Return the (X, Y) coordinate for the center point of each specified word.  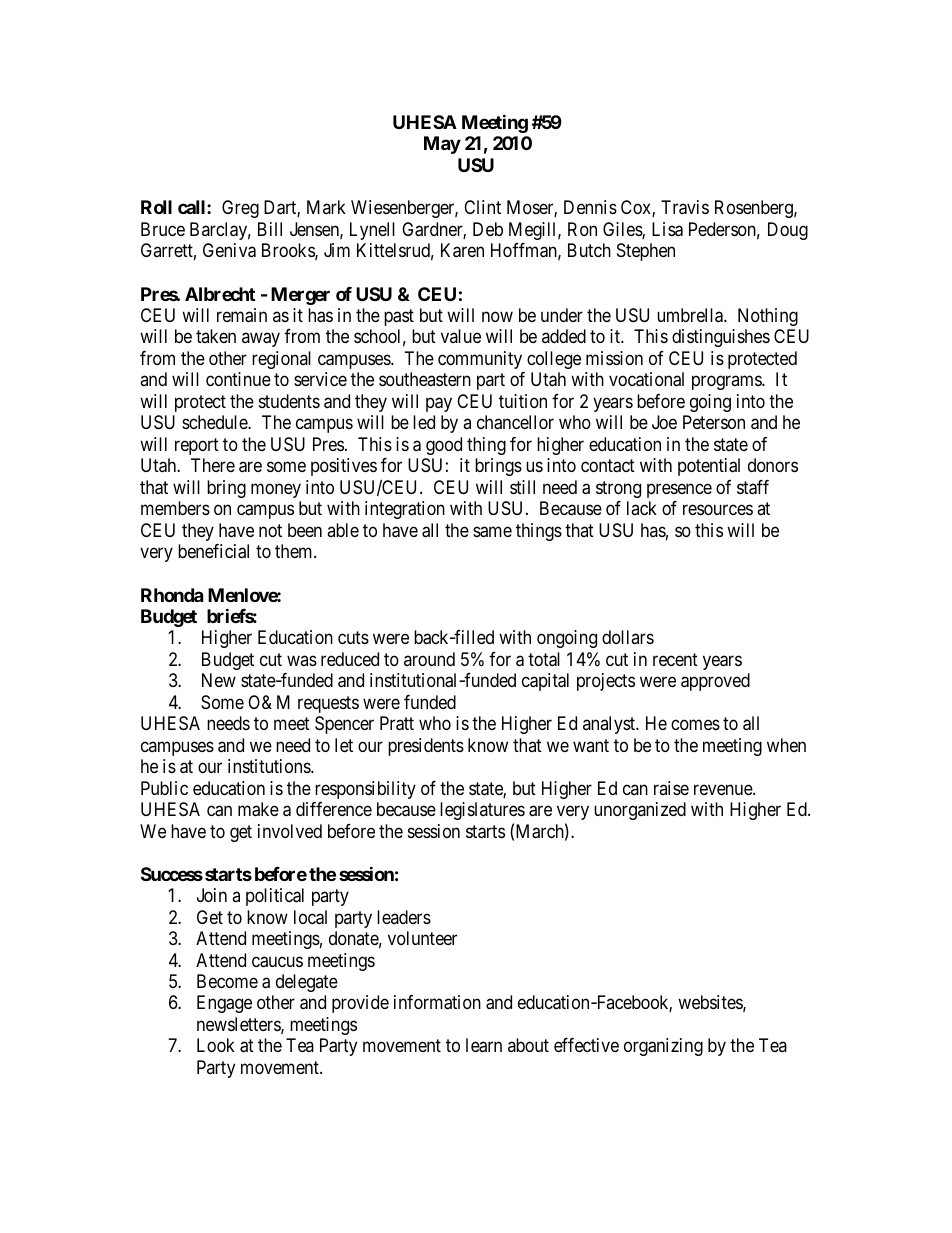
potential (709, 467)
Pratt (397, 723)
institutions (270, 766)
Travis (685, 207)
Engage (224, 1004)
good (444, 446)
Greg (240, 209)
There (213, 465)
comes (695, 725)
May (442, 145)
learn (484, 1045)
